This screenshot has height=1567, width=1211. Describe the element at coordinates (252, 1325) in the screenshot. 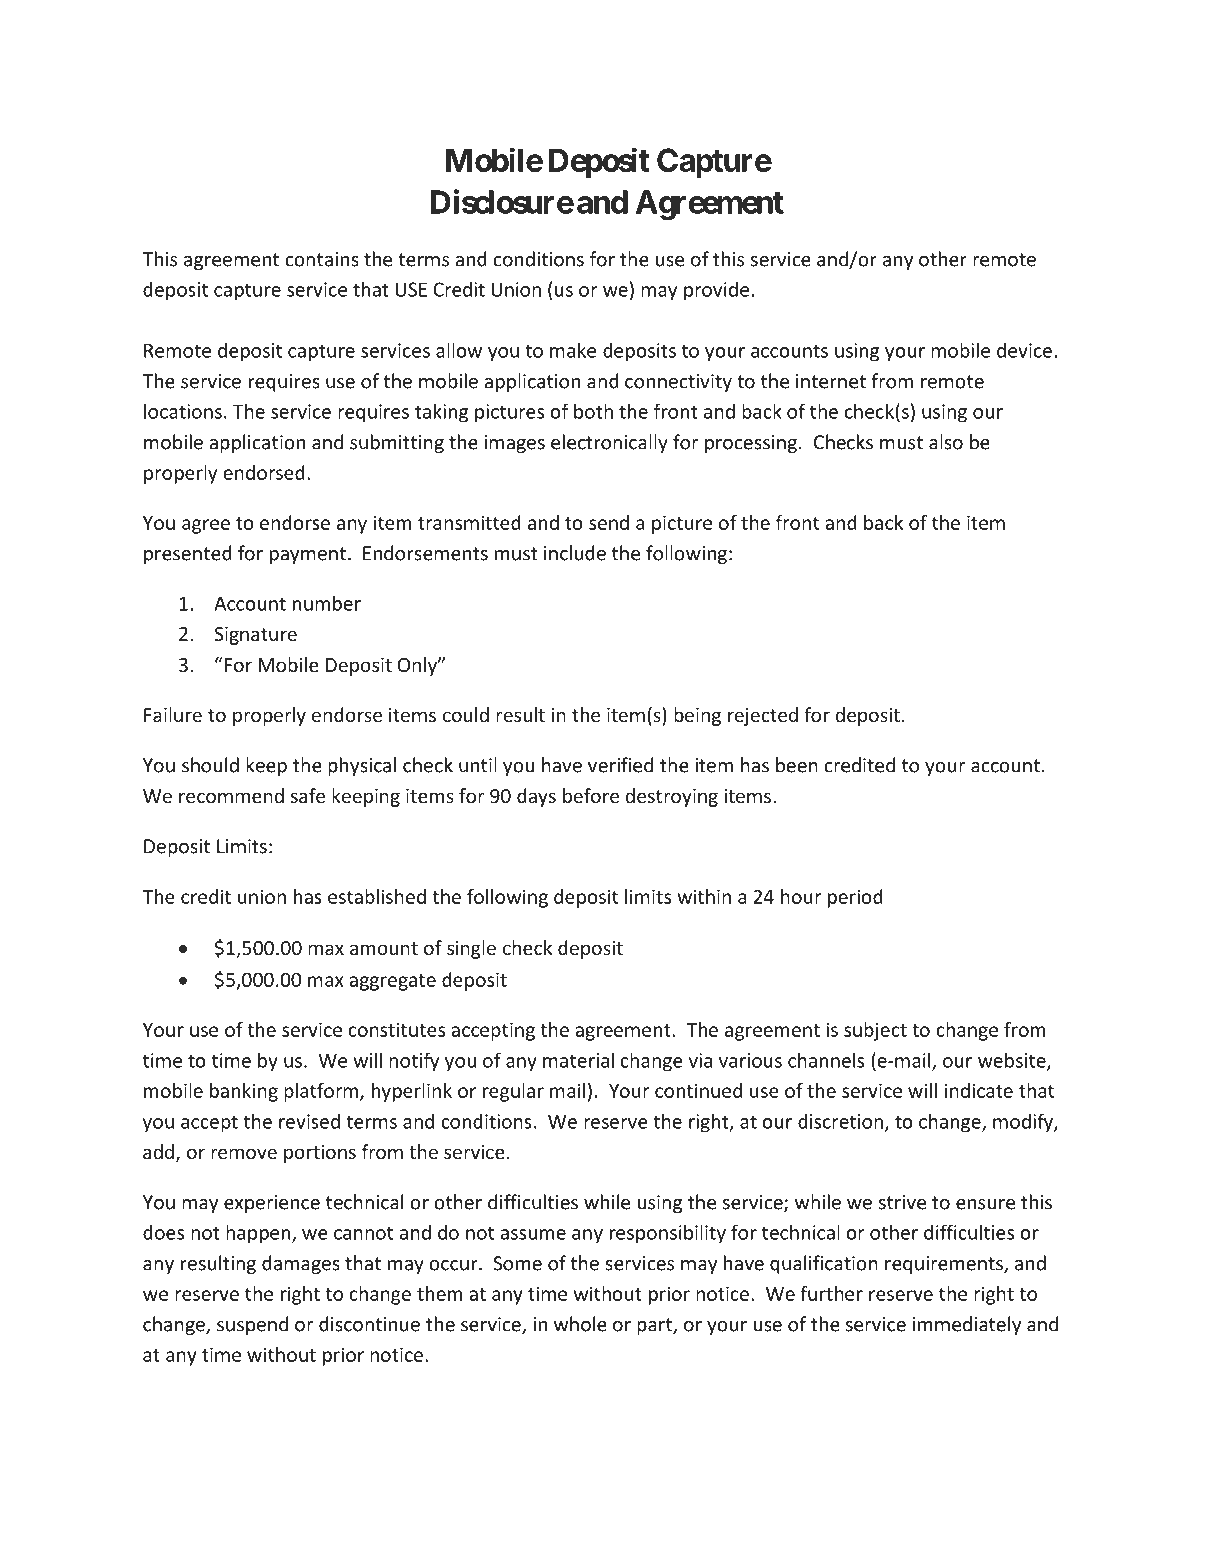

I see `suspend` at that location.
